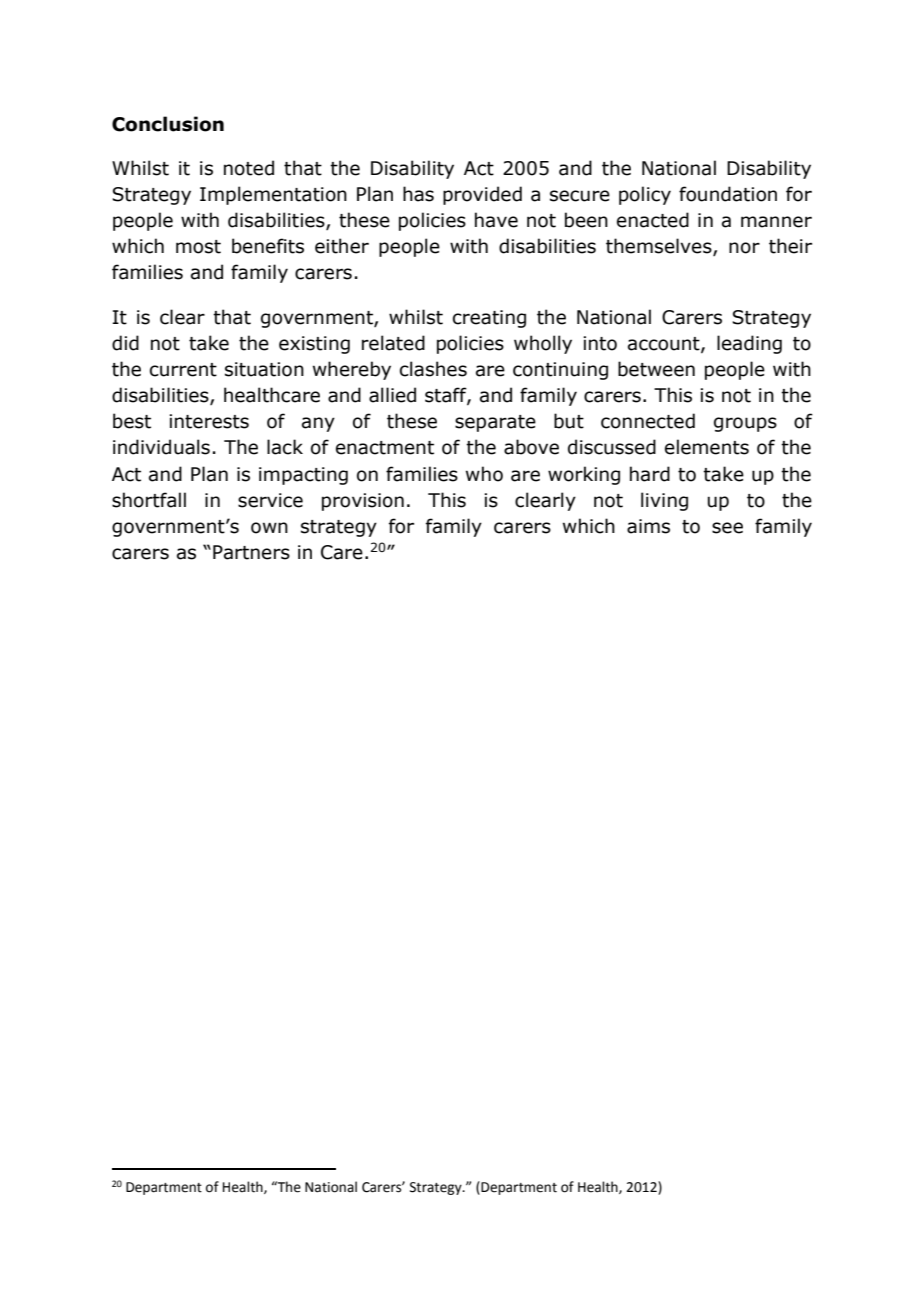  I want to click on Conclusion, so click(168, 124).
